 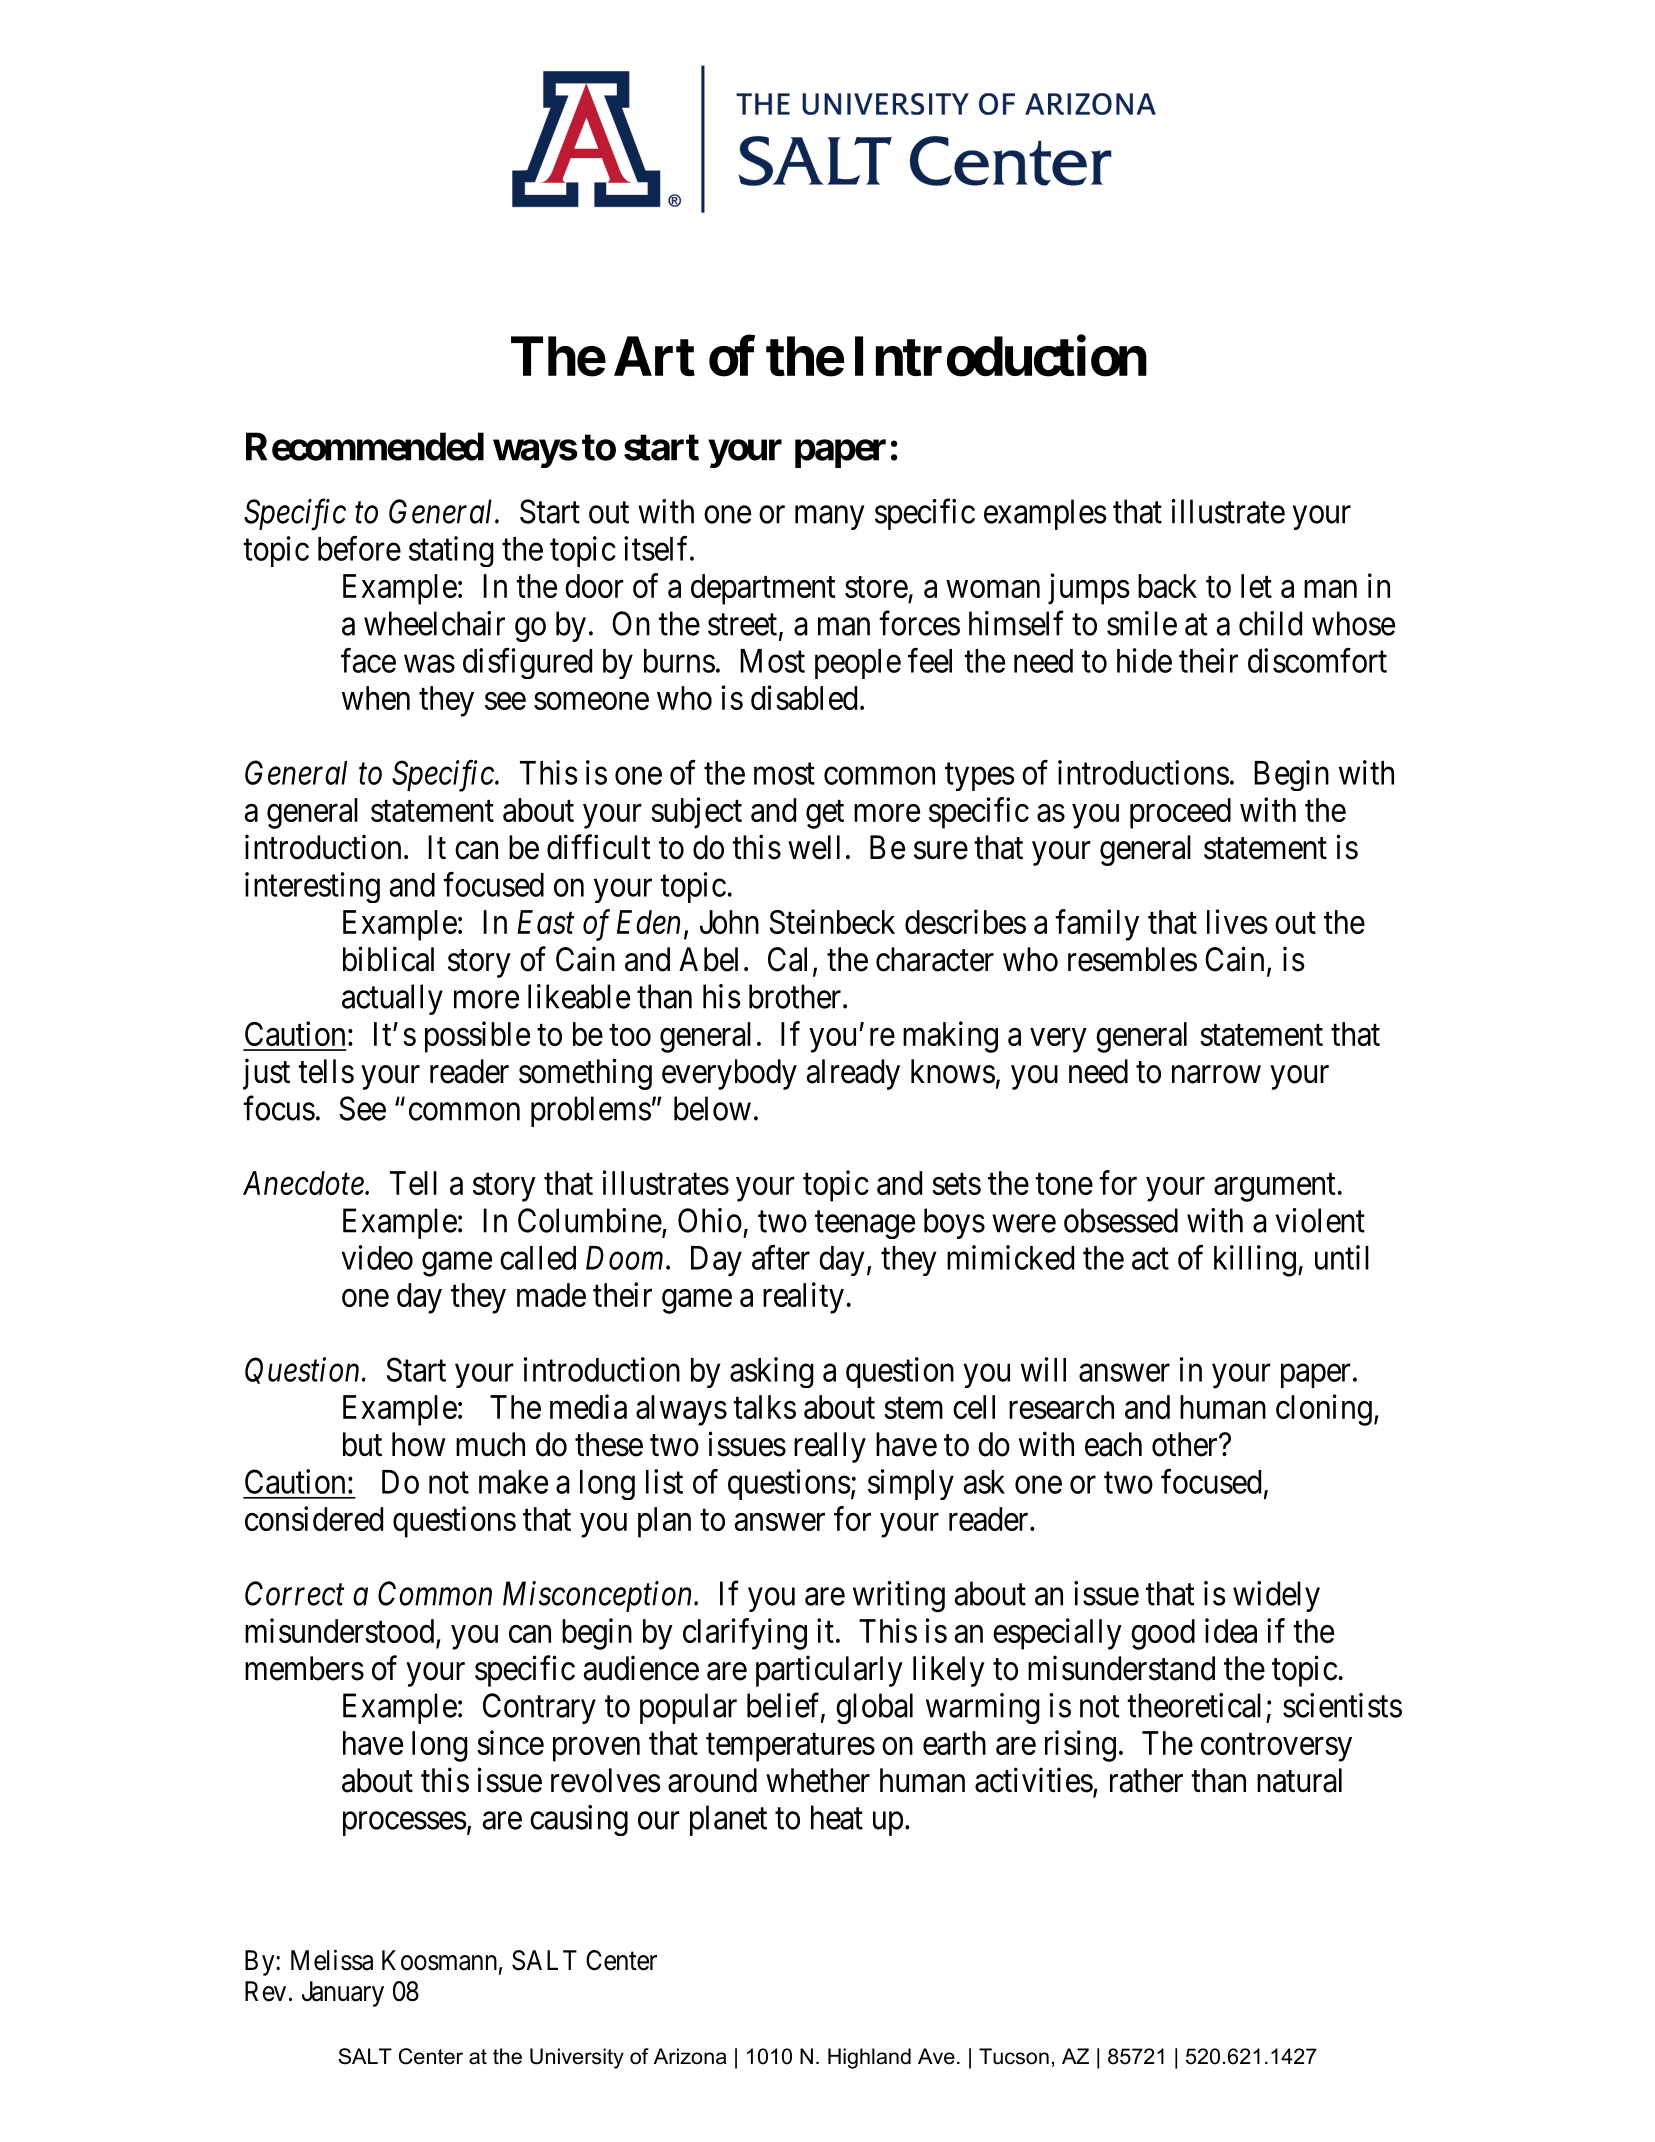 What do you see at coordinates (1180, 813) in the document?
I see `proceed` at bounding box center [1180, 813].
